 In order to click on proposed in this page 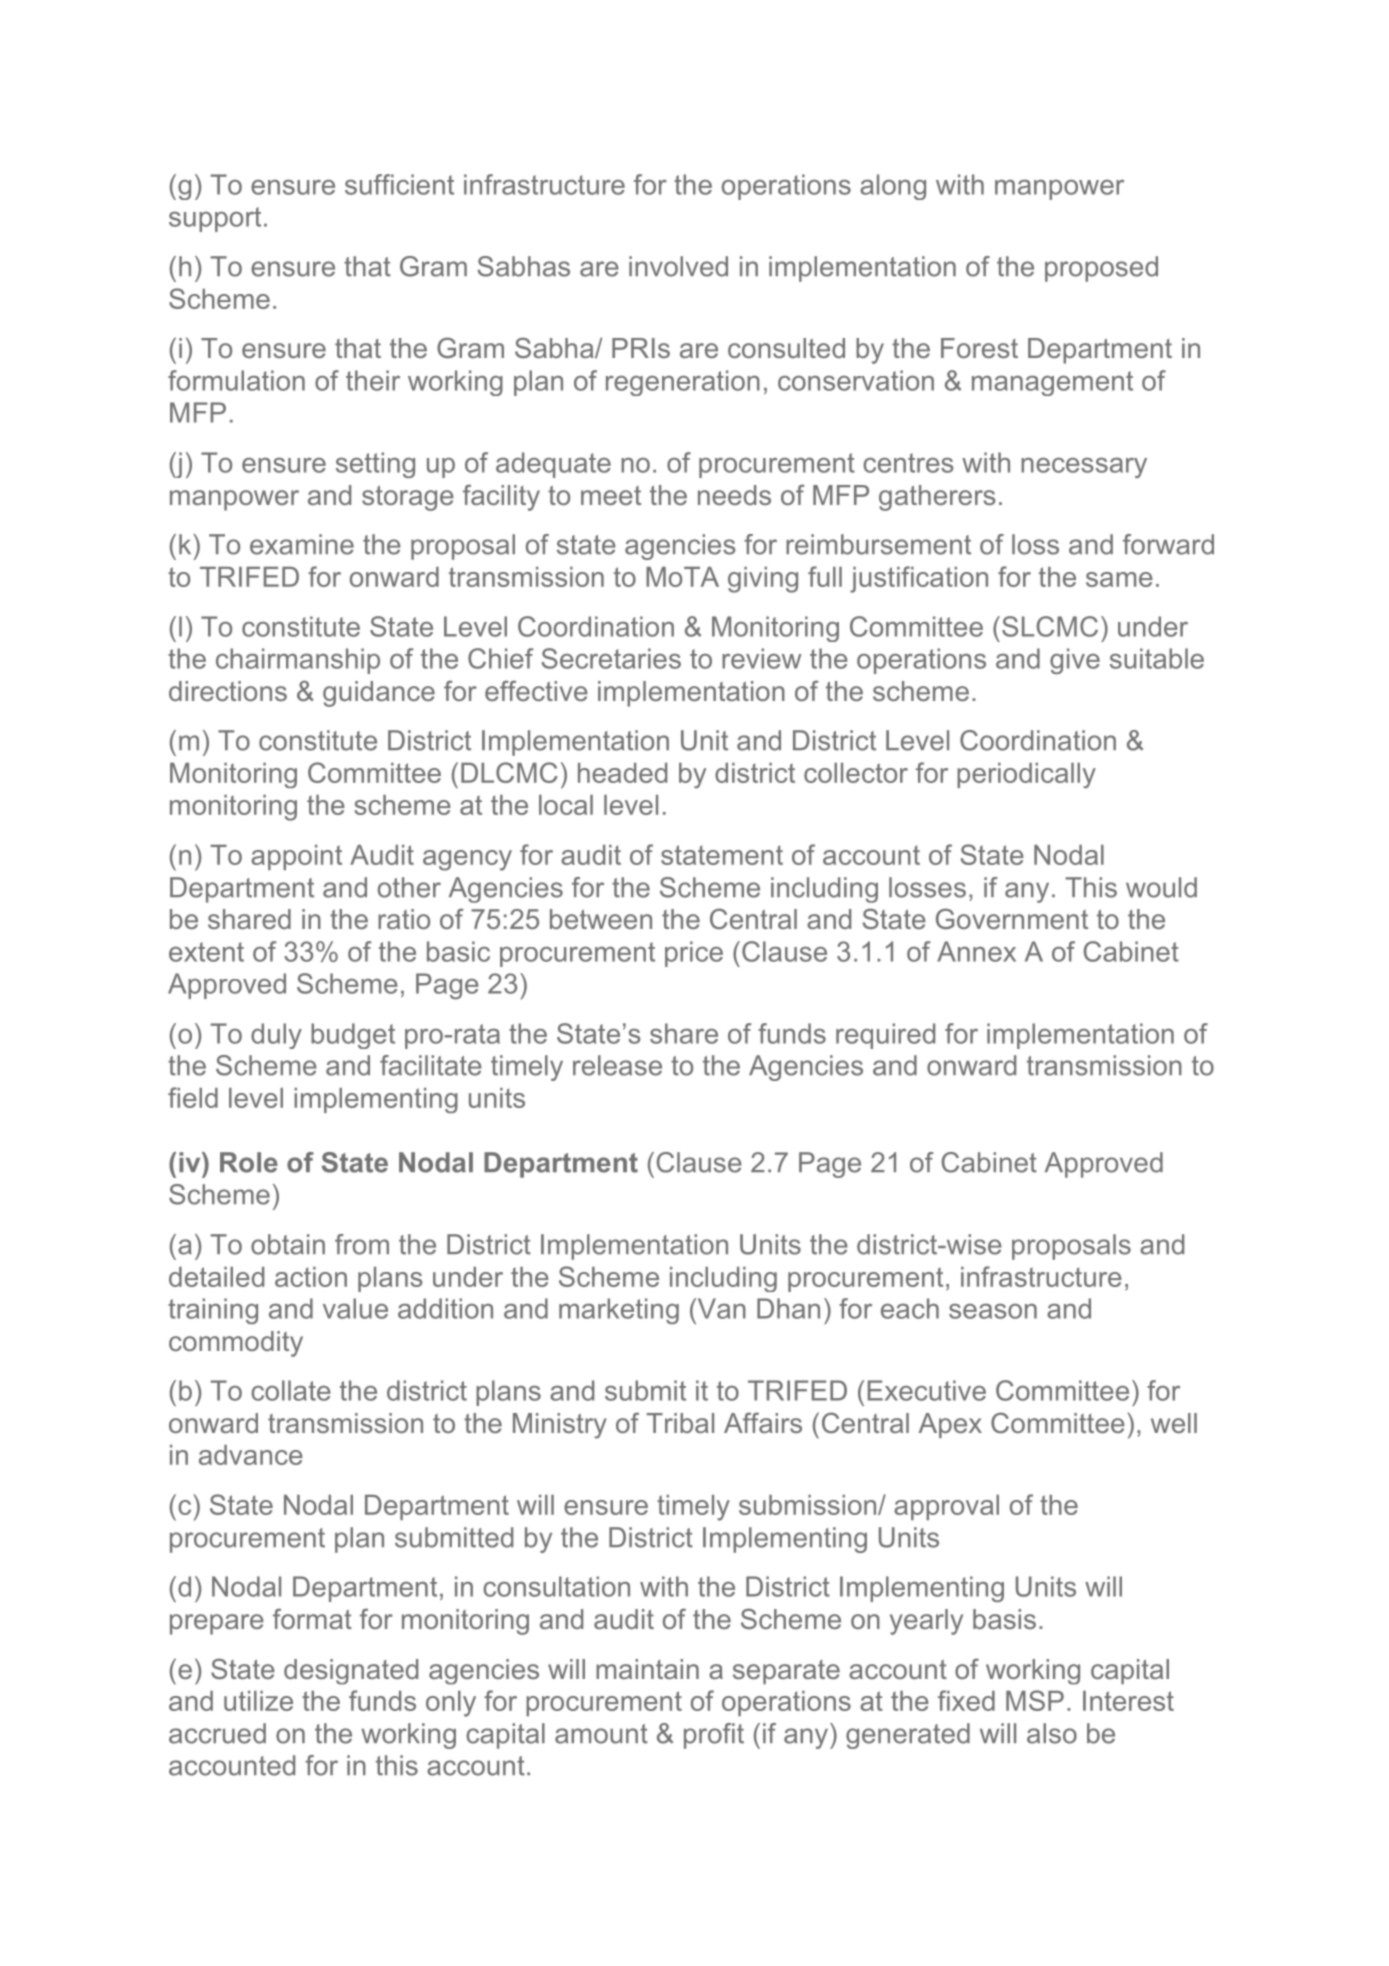, I will do `click(1101, 269)`.
